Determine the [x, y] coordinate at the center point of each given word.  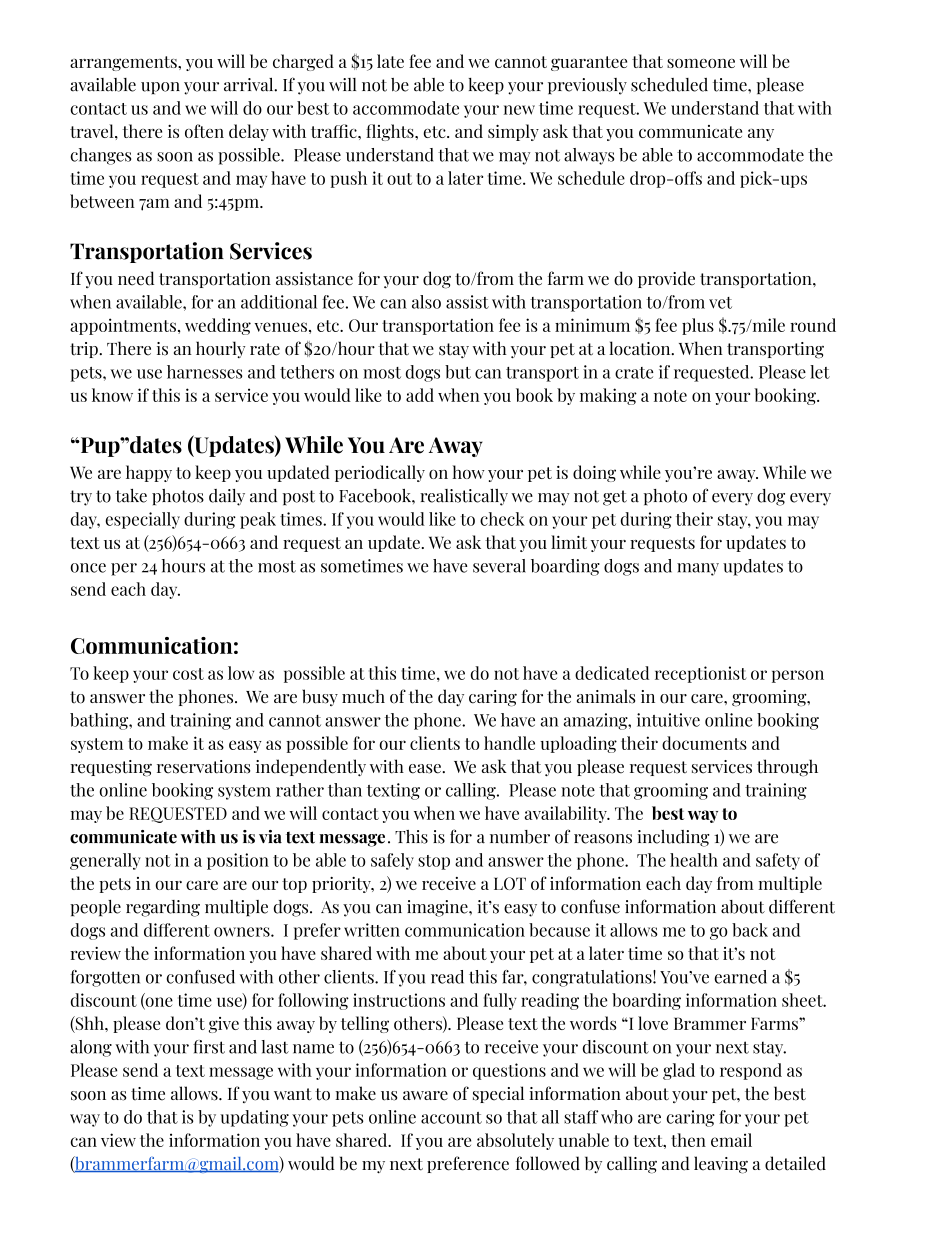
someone [701, 63]
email [731, 1140]
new [519, 110]
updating [254, 1118]
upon [160, 88]
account [451, 1118]
